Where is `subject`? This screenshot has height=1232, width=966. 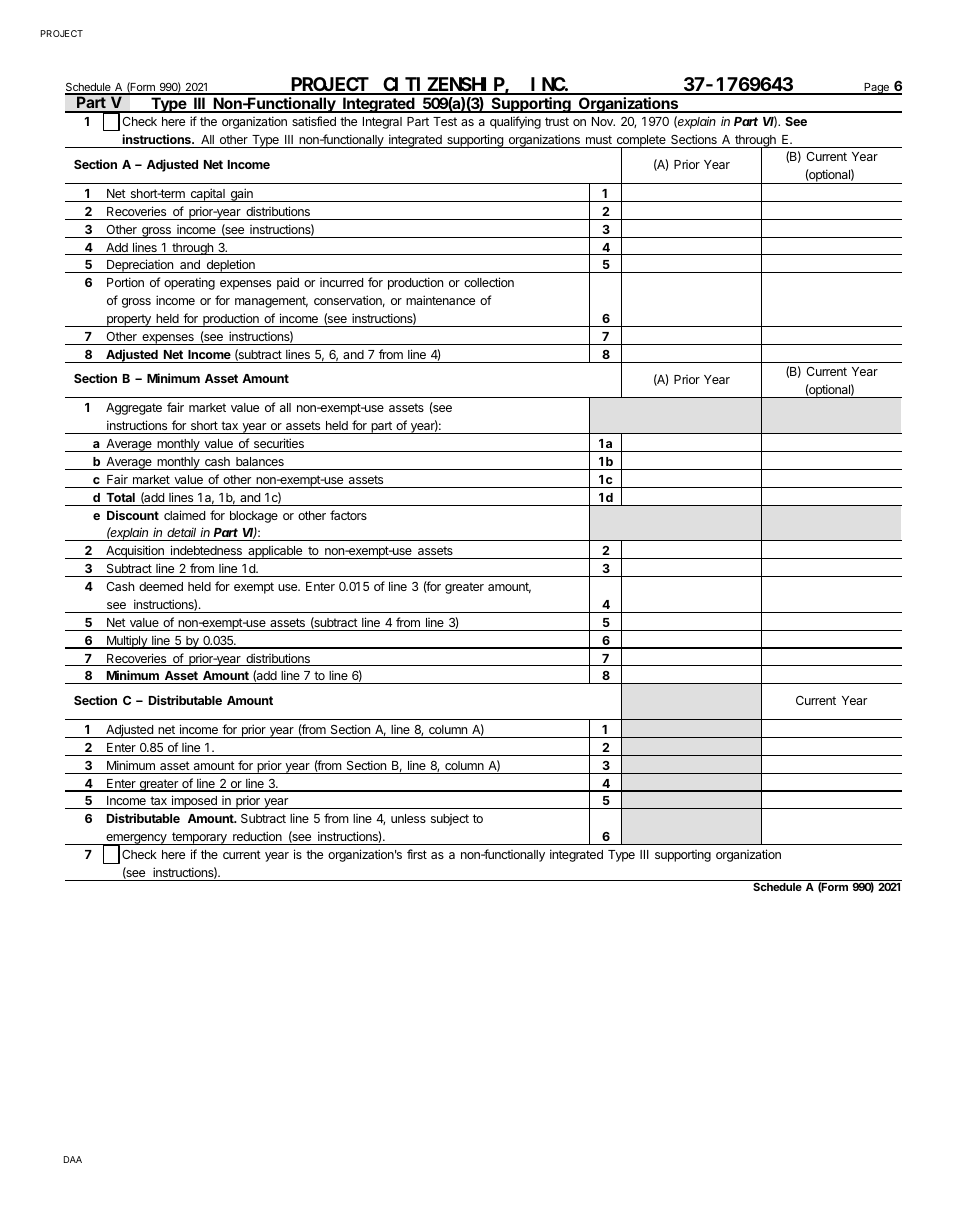 subject is located at coordinates (450, 820).
